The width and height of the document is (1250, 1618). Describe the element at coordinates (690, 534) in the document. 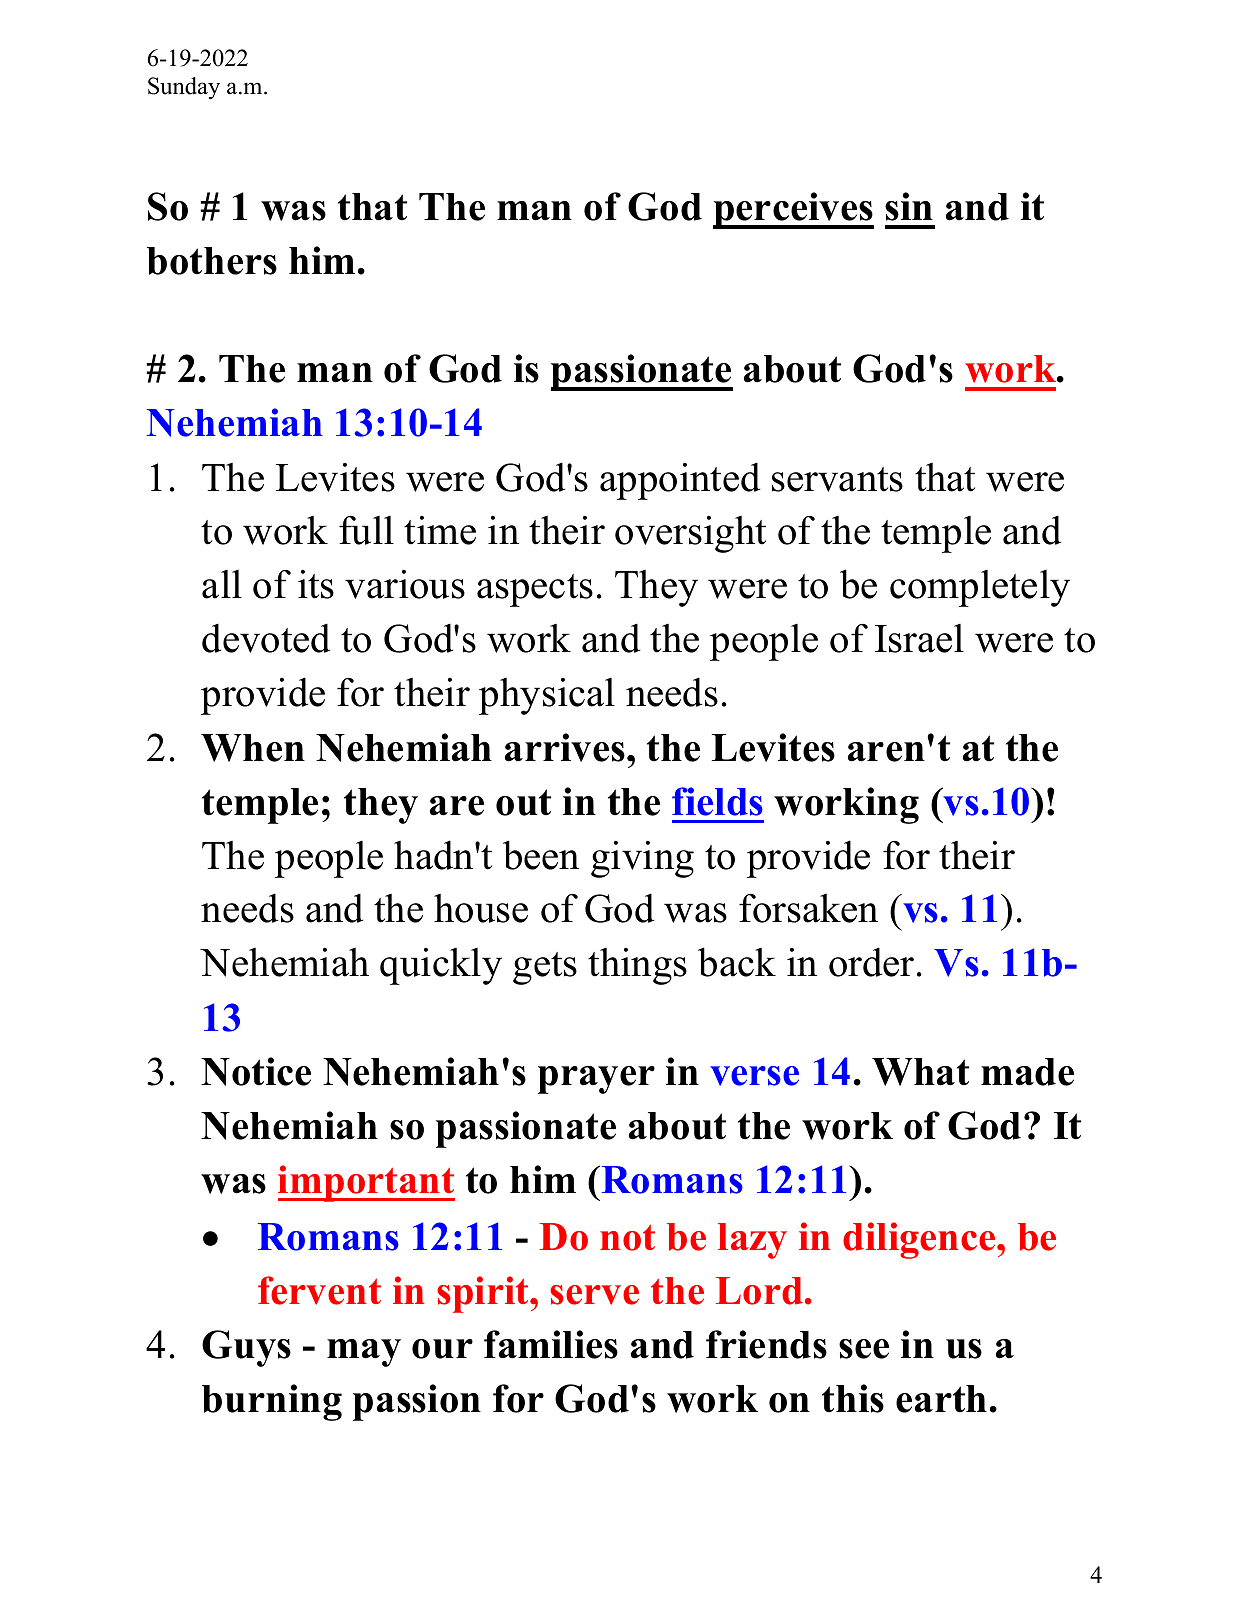

I see `oversight` at that location.
